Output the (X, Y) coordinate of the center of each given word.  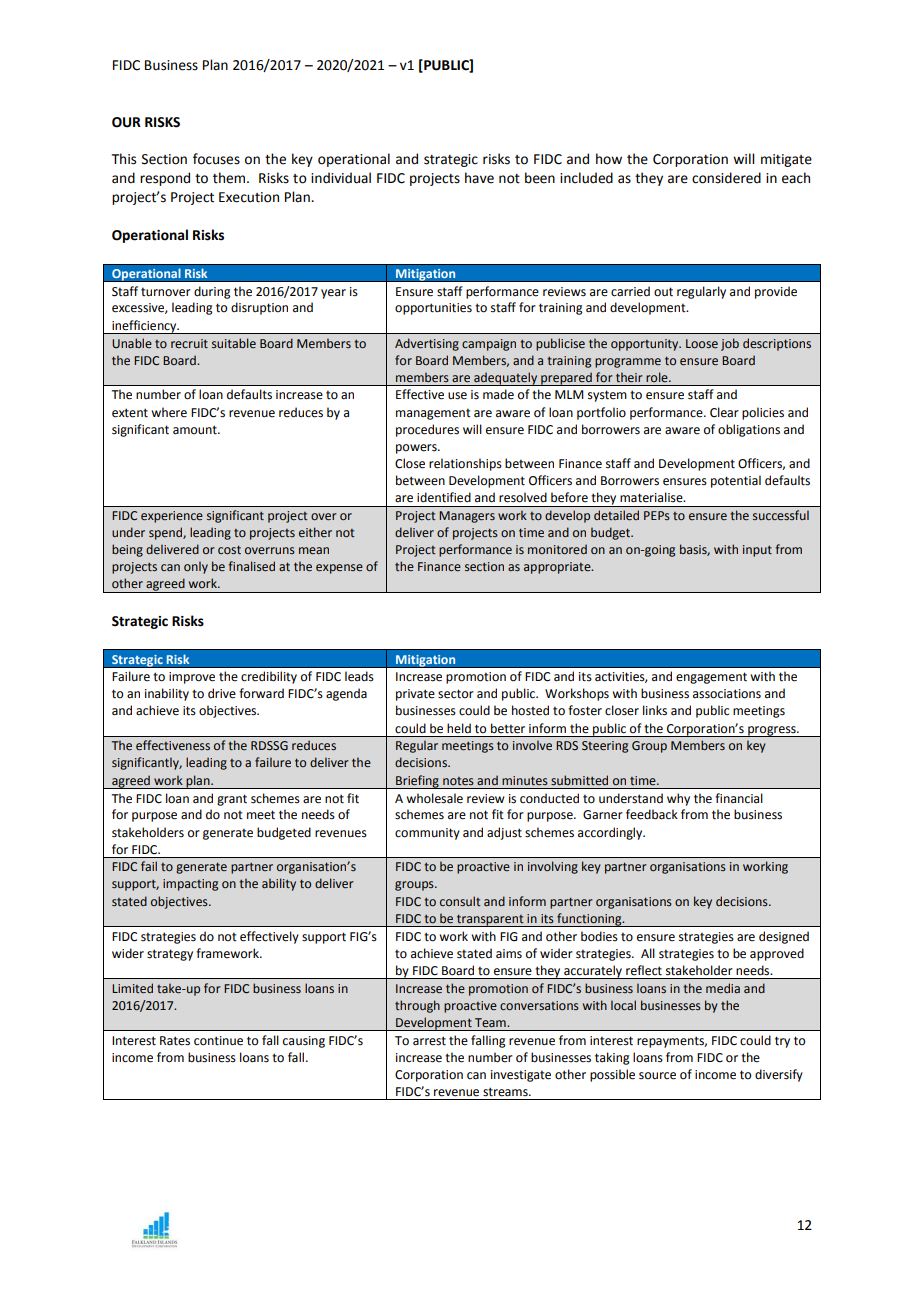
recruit (189, 343)
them (230, 178)
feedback (652, 814)
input (757, 551)
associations (727, 694)
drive (222, 693)
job (730, 344)
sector (456, 694)
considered (726, 178)
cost (229, 549)
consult (460, 901)
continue (218, 1041)
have (479, 178)
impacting (190, 885)
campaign (489, 345)
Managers (467, 517)
